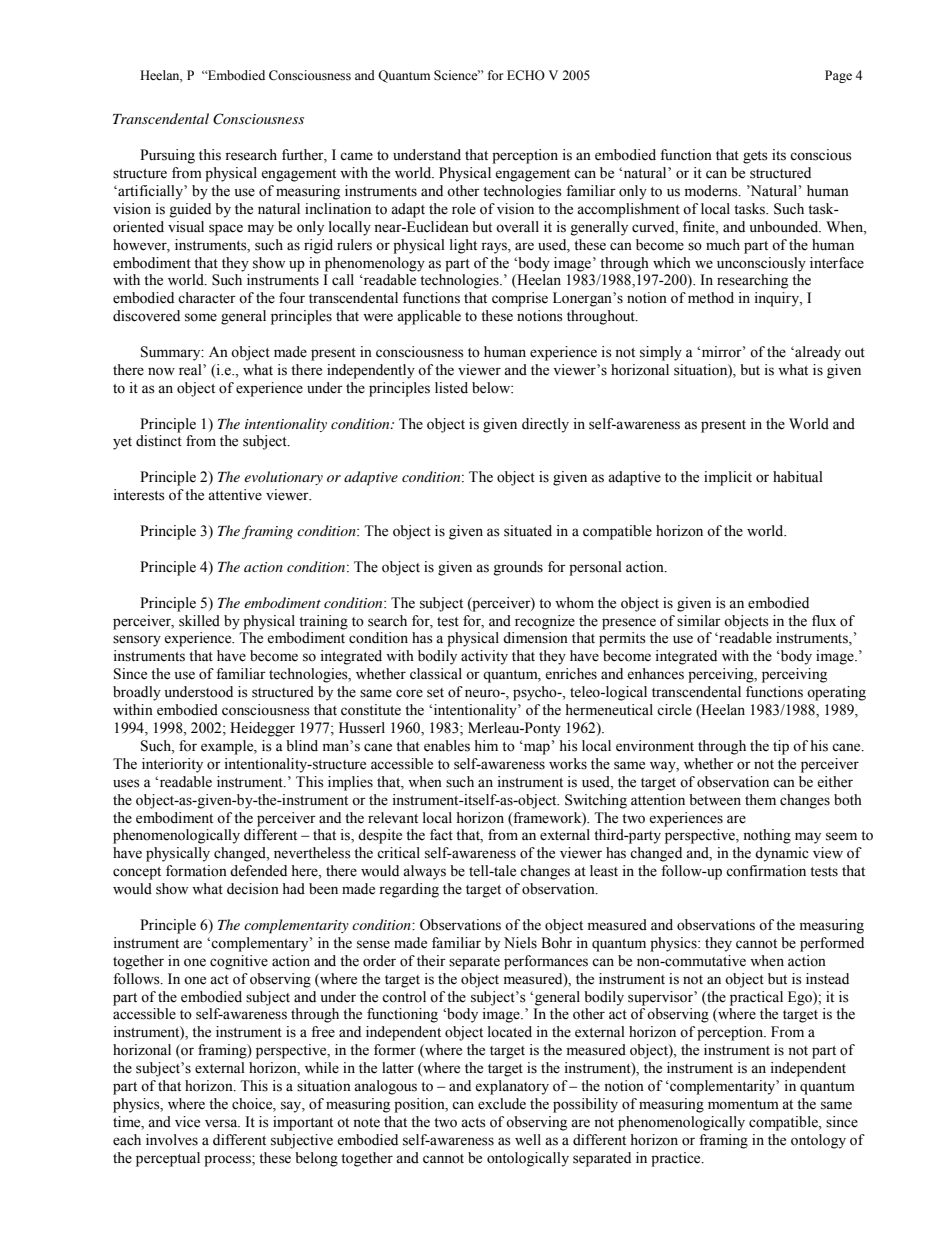 This screenshot has height=1233, width=952. I want to click on Pursuing, so click(167, 156).
